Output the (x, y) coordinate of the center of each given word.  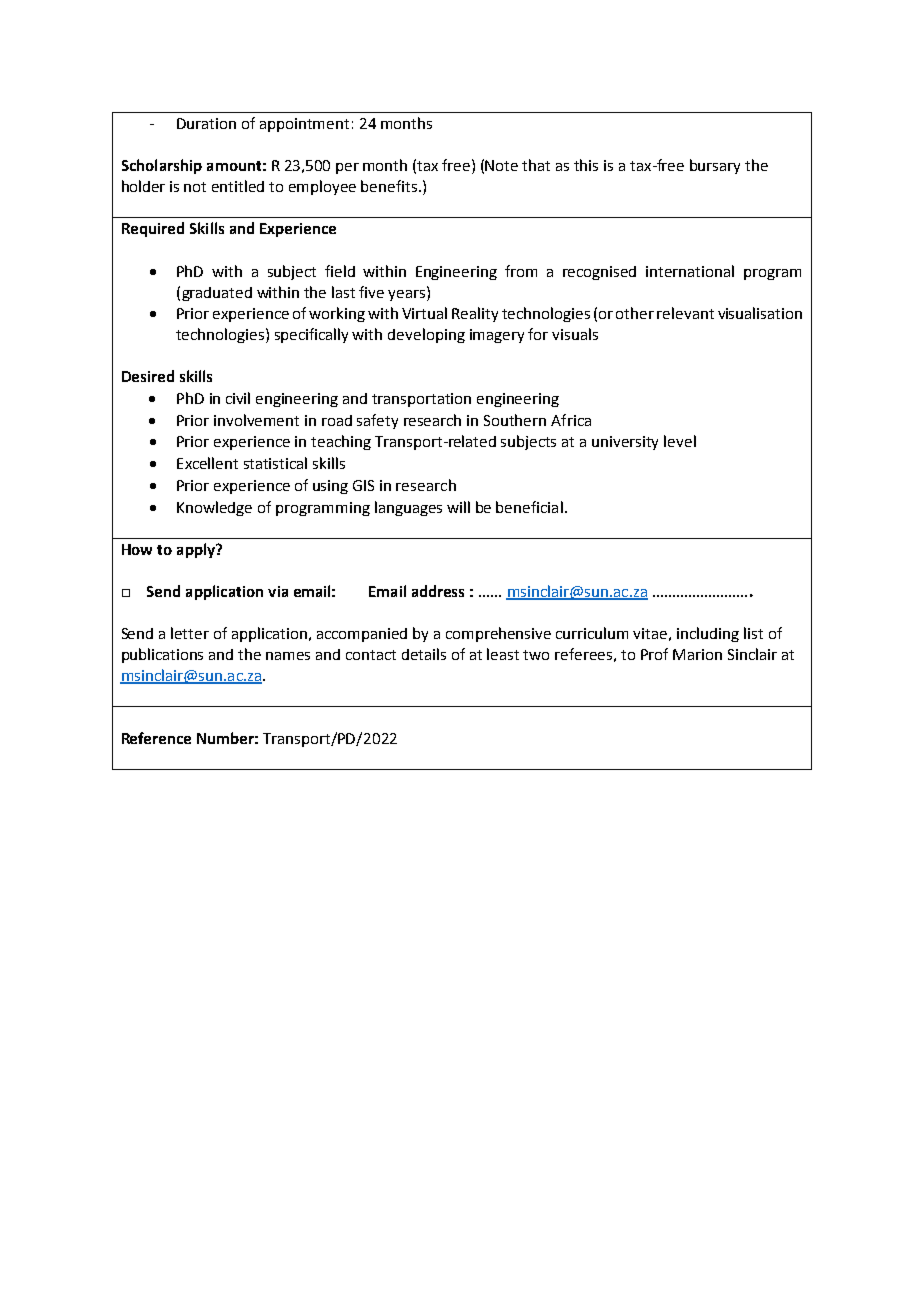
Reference (156, 738)
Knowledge (214, 508)
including (708, 634)
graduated (217, 294)
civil (238, 398)
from (521, 271)
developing (426, 335)
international (690, 271)
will (458, 507)
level (680, 441)
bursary (715, 166)
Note (501, 165)
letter (190, 633)
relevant (685, 313)
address (438, 591)
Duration (206, 123)
